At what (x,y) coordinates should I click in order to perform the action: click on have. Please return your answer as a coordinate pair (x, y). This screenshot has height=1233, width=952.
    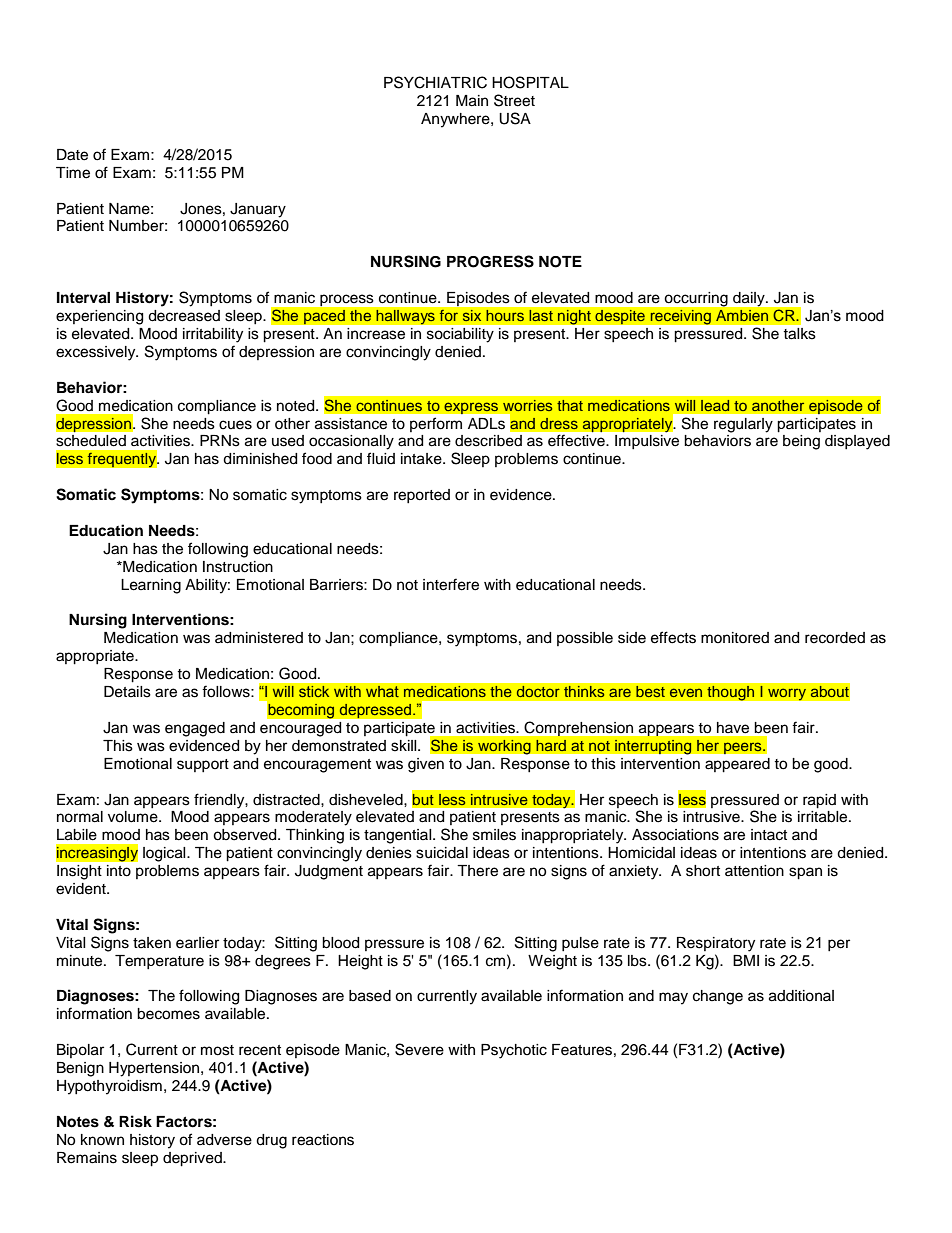
    Looking at the image, I should click on (733, 727).
